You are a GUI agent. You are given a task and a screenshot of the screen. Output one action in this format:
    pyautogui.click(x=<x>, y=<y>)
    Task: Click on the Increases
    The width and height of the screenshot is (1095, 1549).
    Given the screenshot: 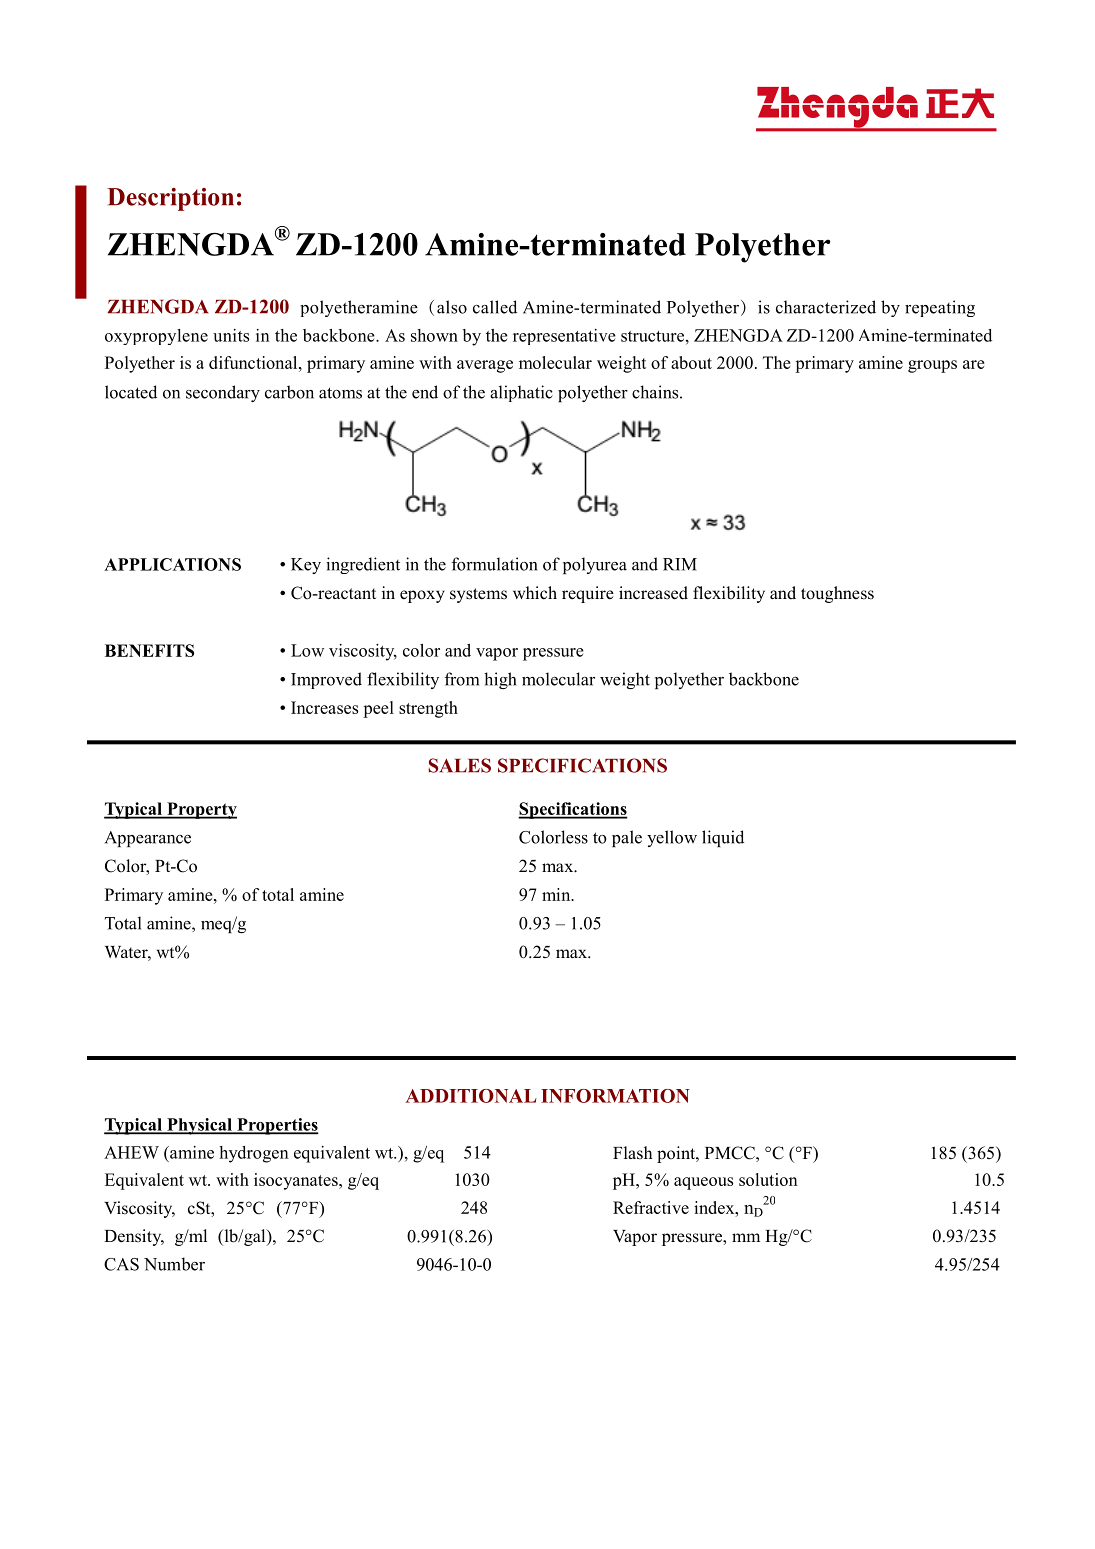 What is the action you would take?
    pyautogui.click(x=324, y=707)
